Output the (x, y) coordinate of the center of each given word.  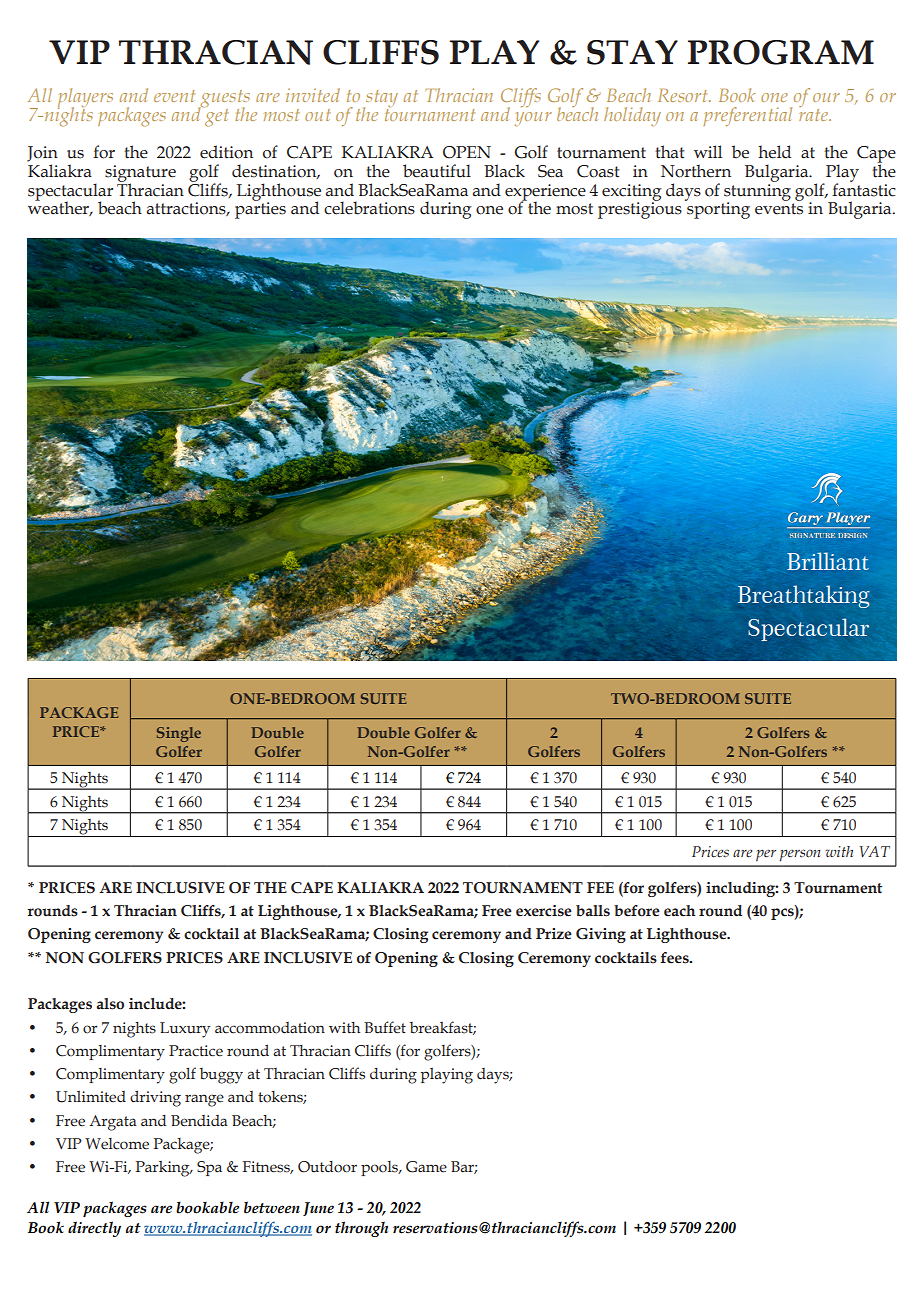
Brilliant (828, 561)
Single (179, 734)
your (533, 119)
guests (224, 100)
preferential (747, 116)
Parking (164, 1169)
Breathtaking (804, 596)
